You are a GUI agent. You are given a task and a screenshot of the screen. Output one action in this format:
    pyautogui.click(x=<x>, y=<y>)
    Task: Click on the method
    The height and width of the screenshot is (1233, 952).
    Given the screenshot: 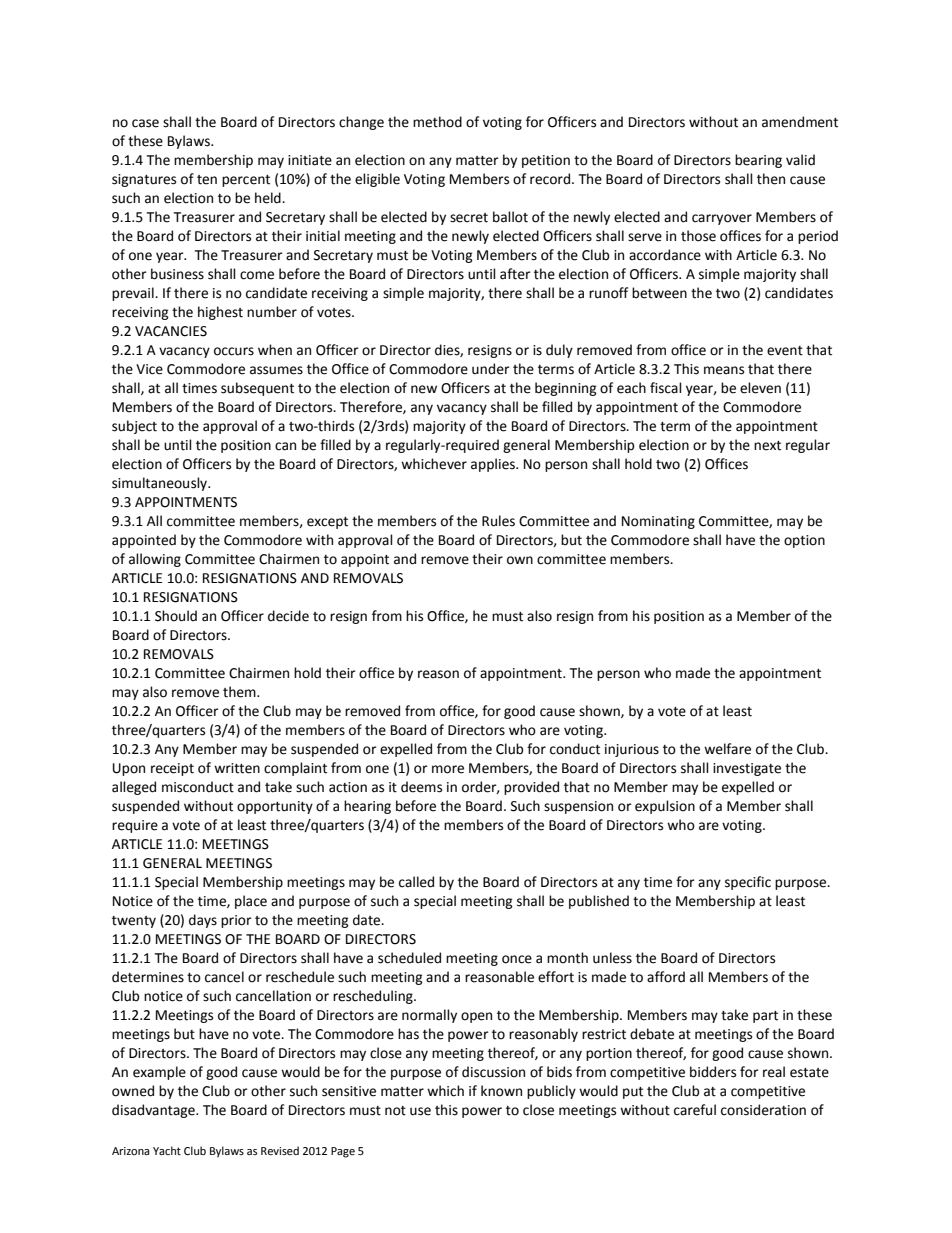 What is the action you would take?
    pyautogui.click(x=437, y=122)
